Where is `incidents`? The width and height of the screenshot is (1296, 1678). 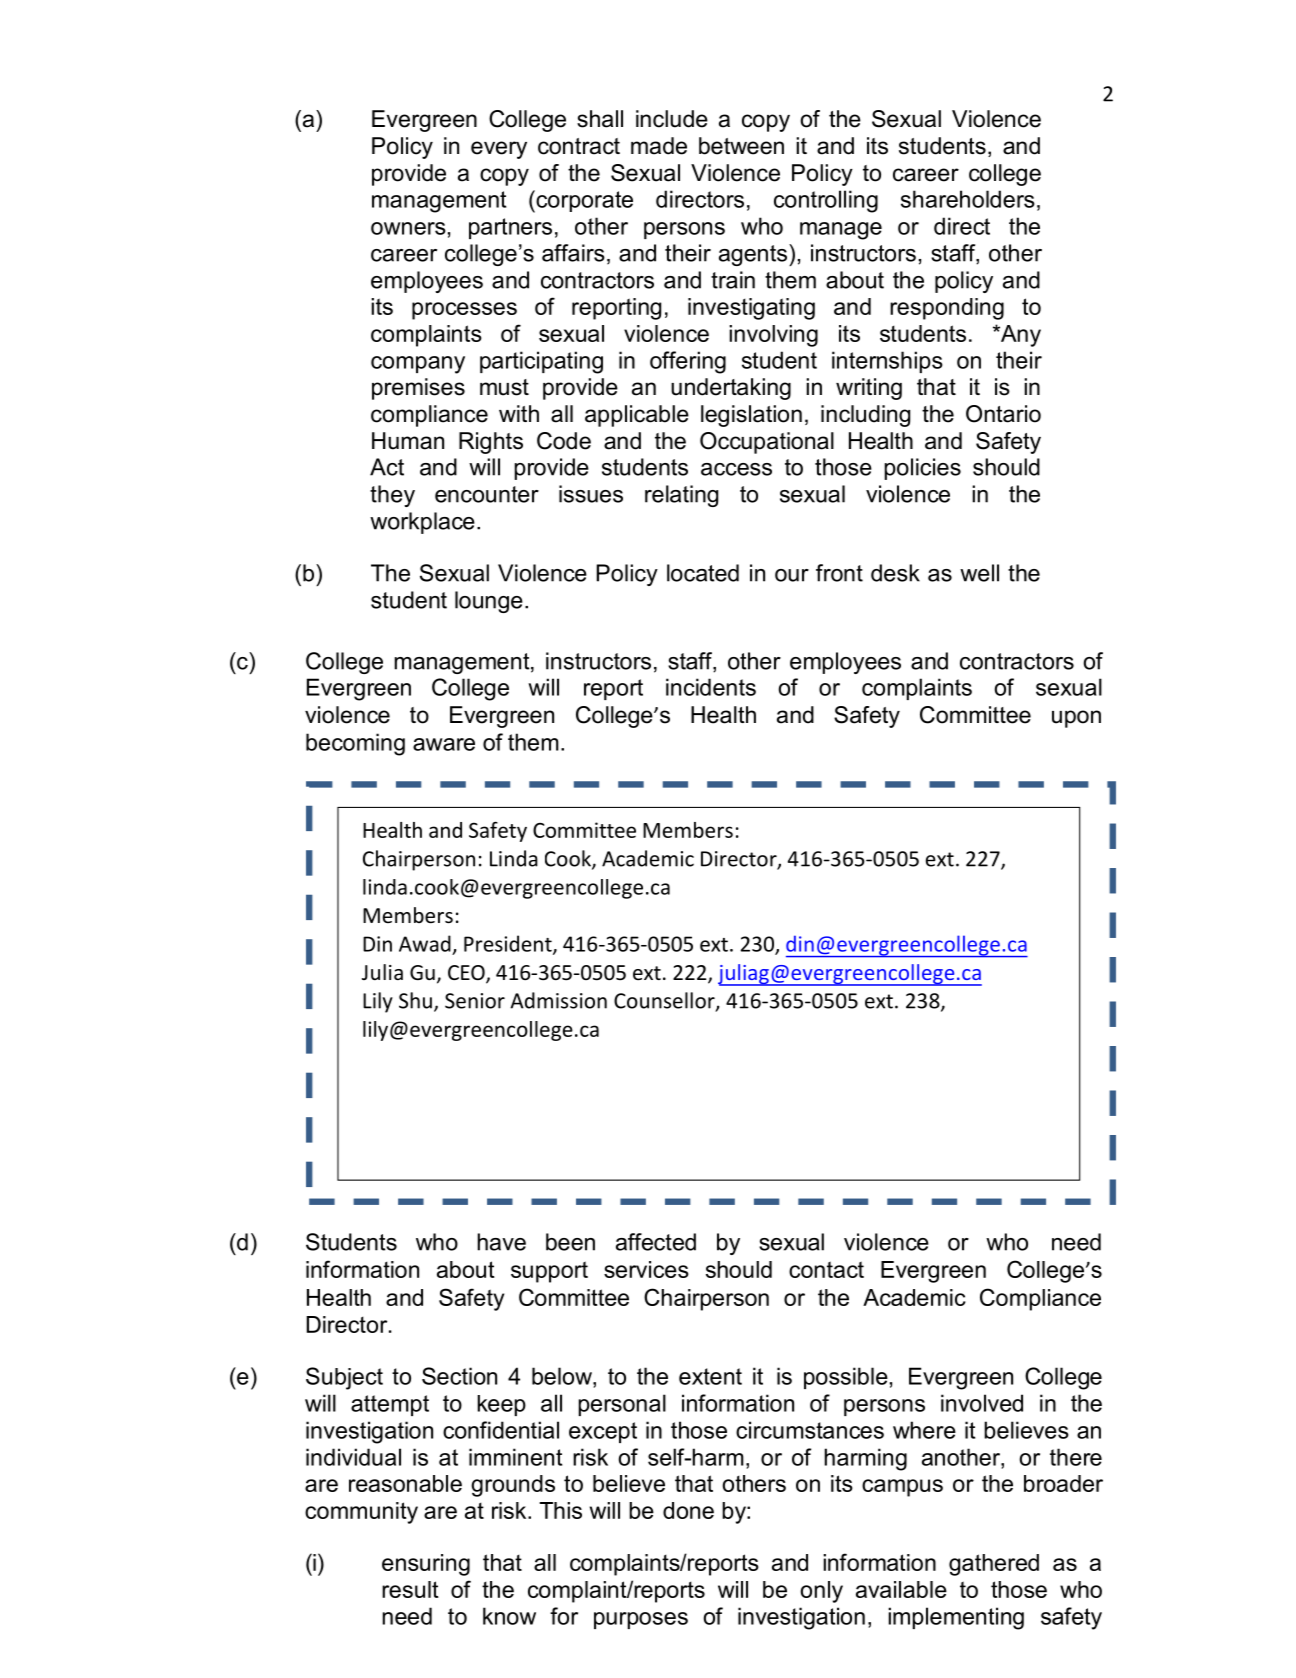 incidents is located at coordinates (711, 687).
